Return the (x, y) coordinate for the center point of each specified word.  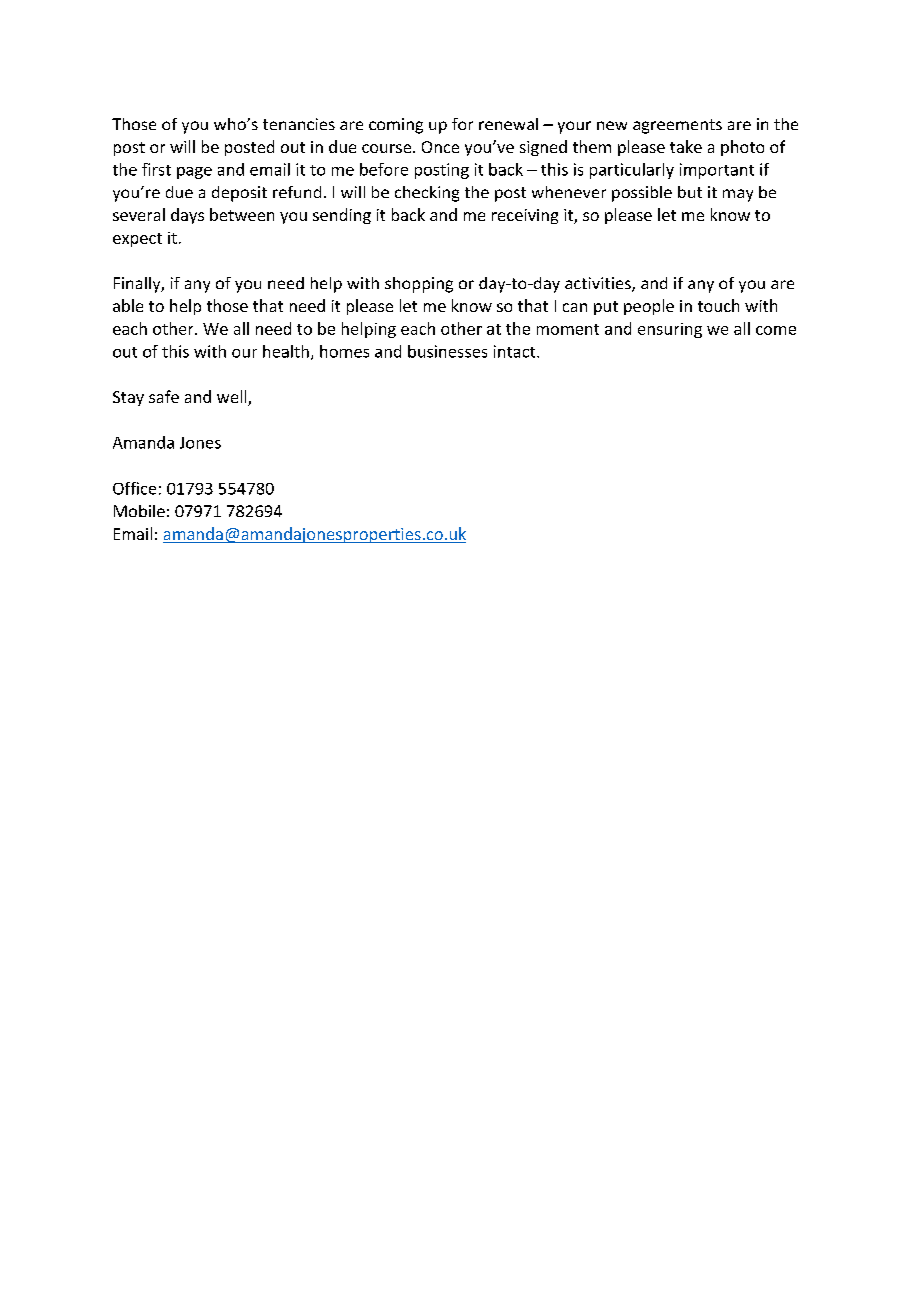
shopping (419, 285)
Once (440, 147)
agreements (677, 126)
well (233, 398)
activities (599, 284)
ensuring (670, 330)
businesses (447, 351)
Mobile (139, 511)
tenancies (299, 124)
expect (137, 240)
